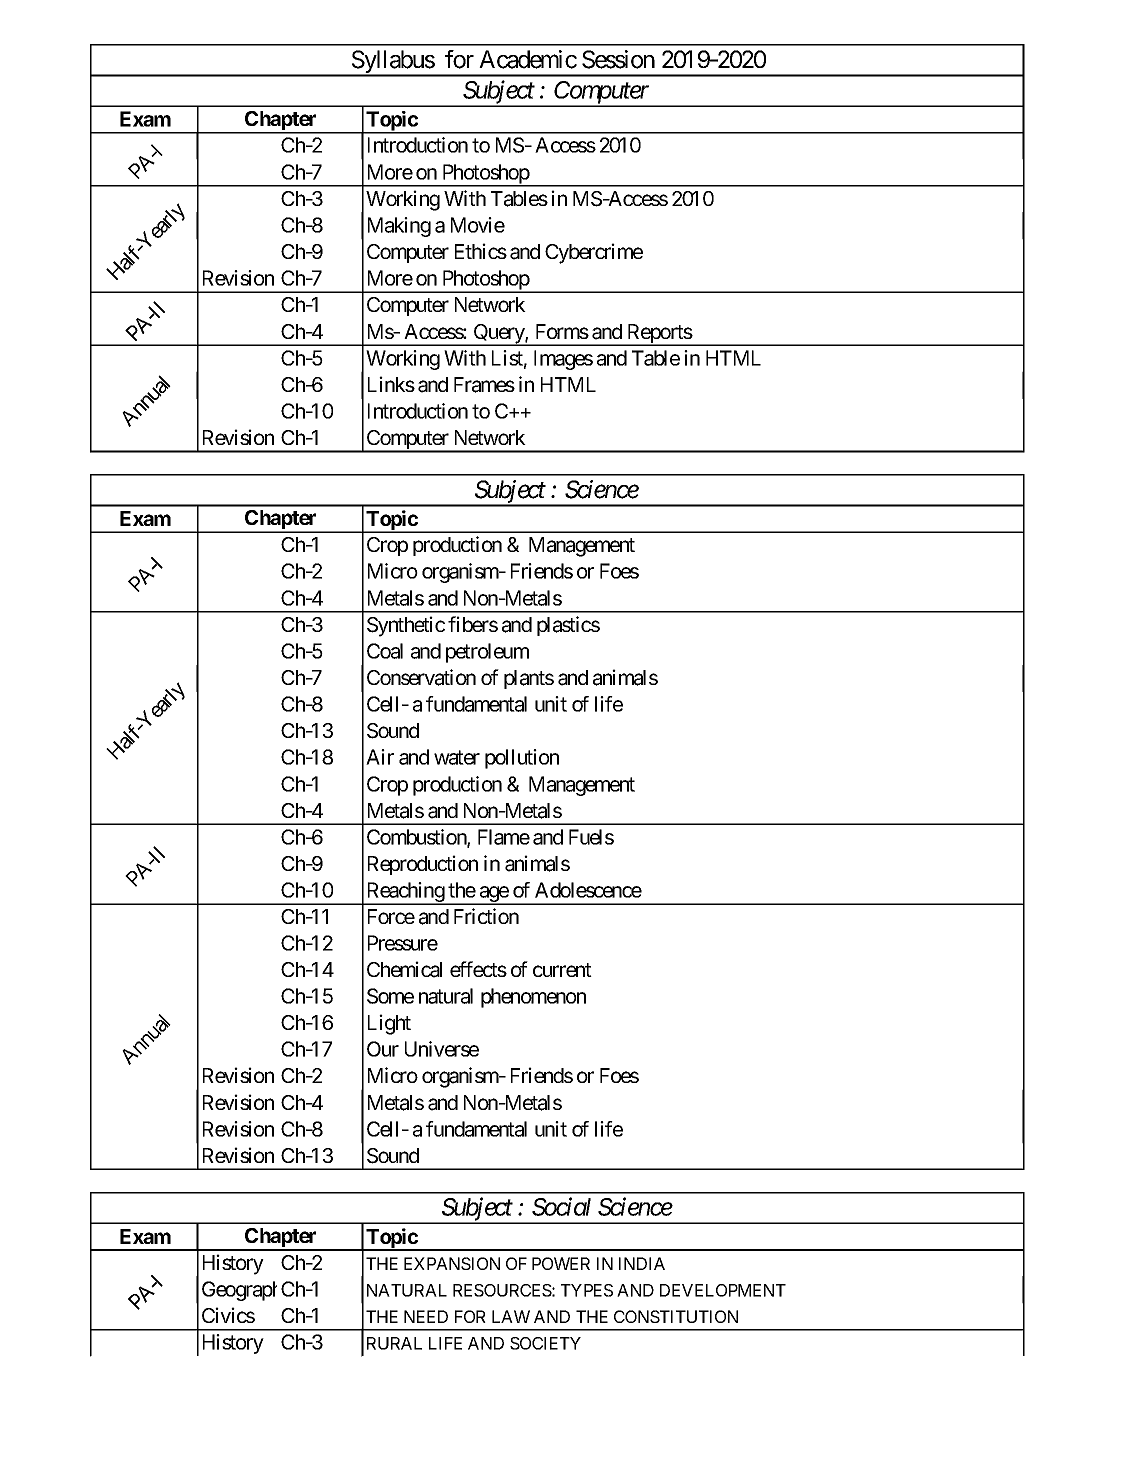 The image size is (1138, 1472). What do you see at coordinates (426, 1316) in the image?
I see `NEED` at bounding box center [426, 1316].
